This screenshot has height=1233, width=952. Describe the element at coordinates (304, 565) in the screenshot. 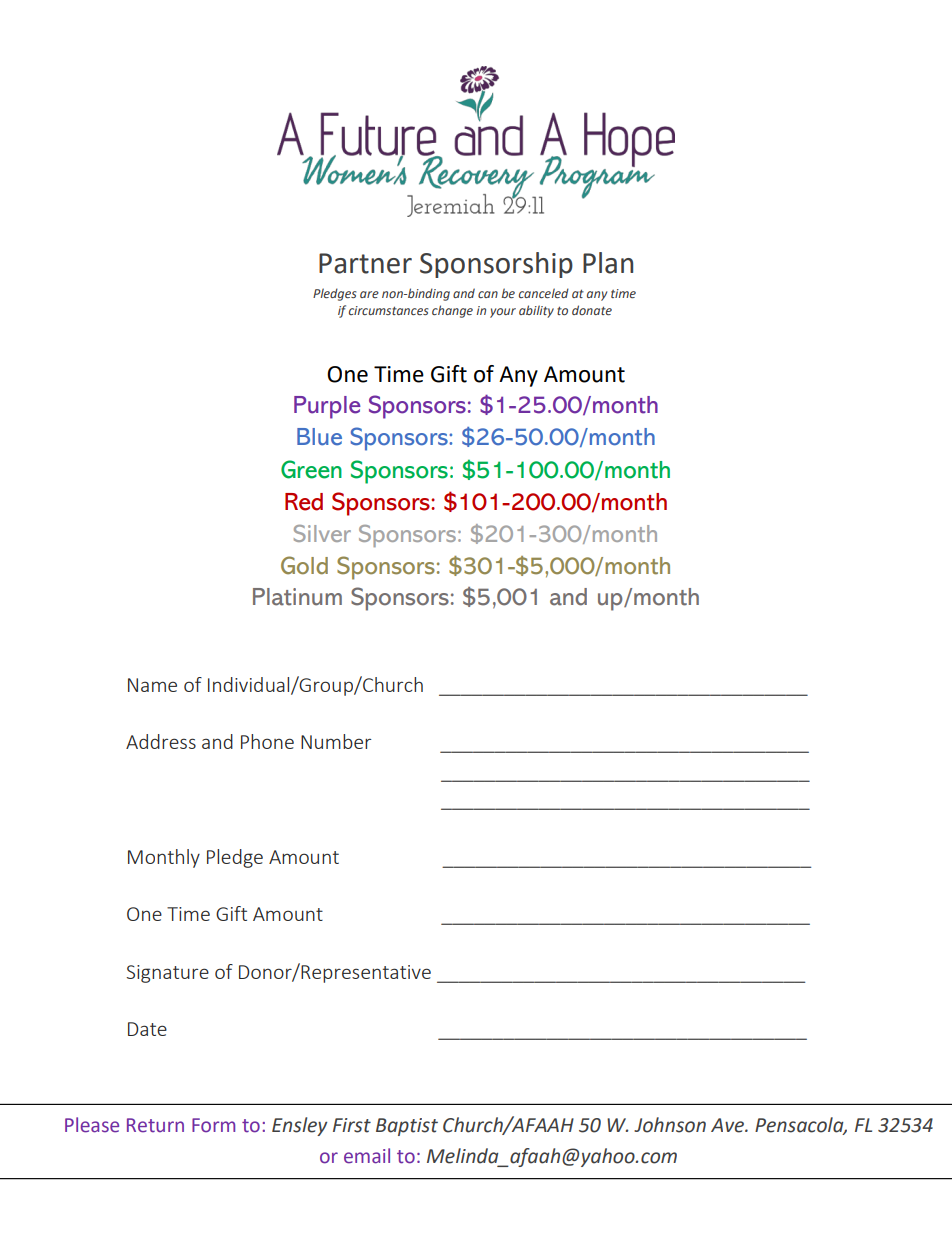

I see `Gold` at that location.
